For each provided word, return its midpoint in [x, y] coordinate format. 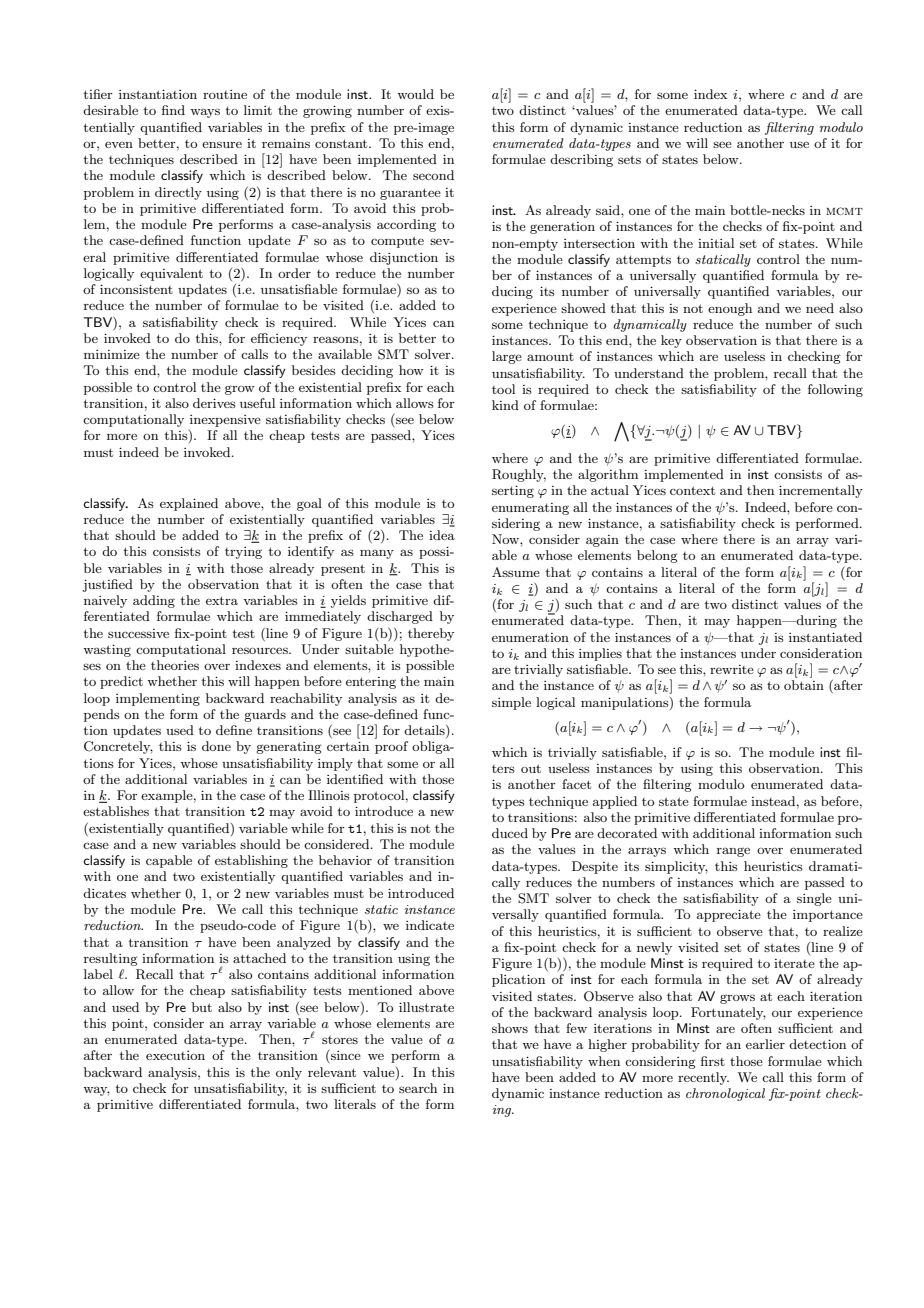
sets [629, 159]
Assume [516, 572]
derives [214, 403]
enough [730, 309]
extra [222, 600]
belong [657, 556]
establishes [116, 811]
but [202, 1007]
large [507, 357]
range [733, 852]
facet [576, 784]
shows [510, 1028]
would [415, 94]
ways [205, 113]
